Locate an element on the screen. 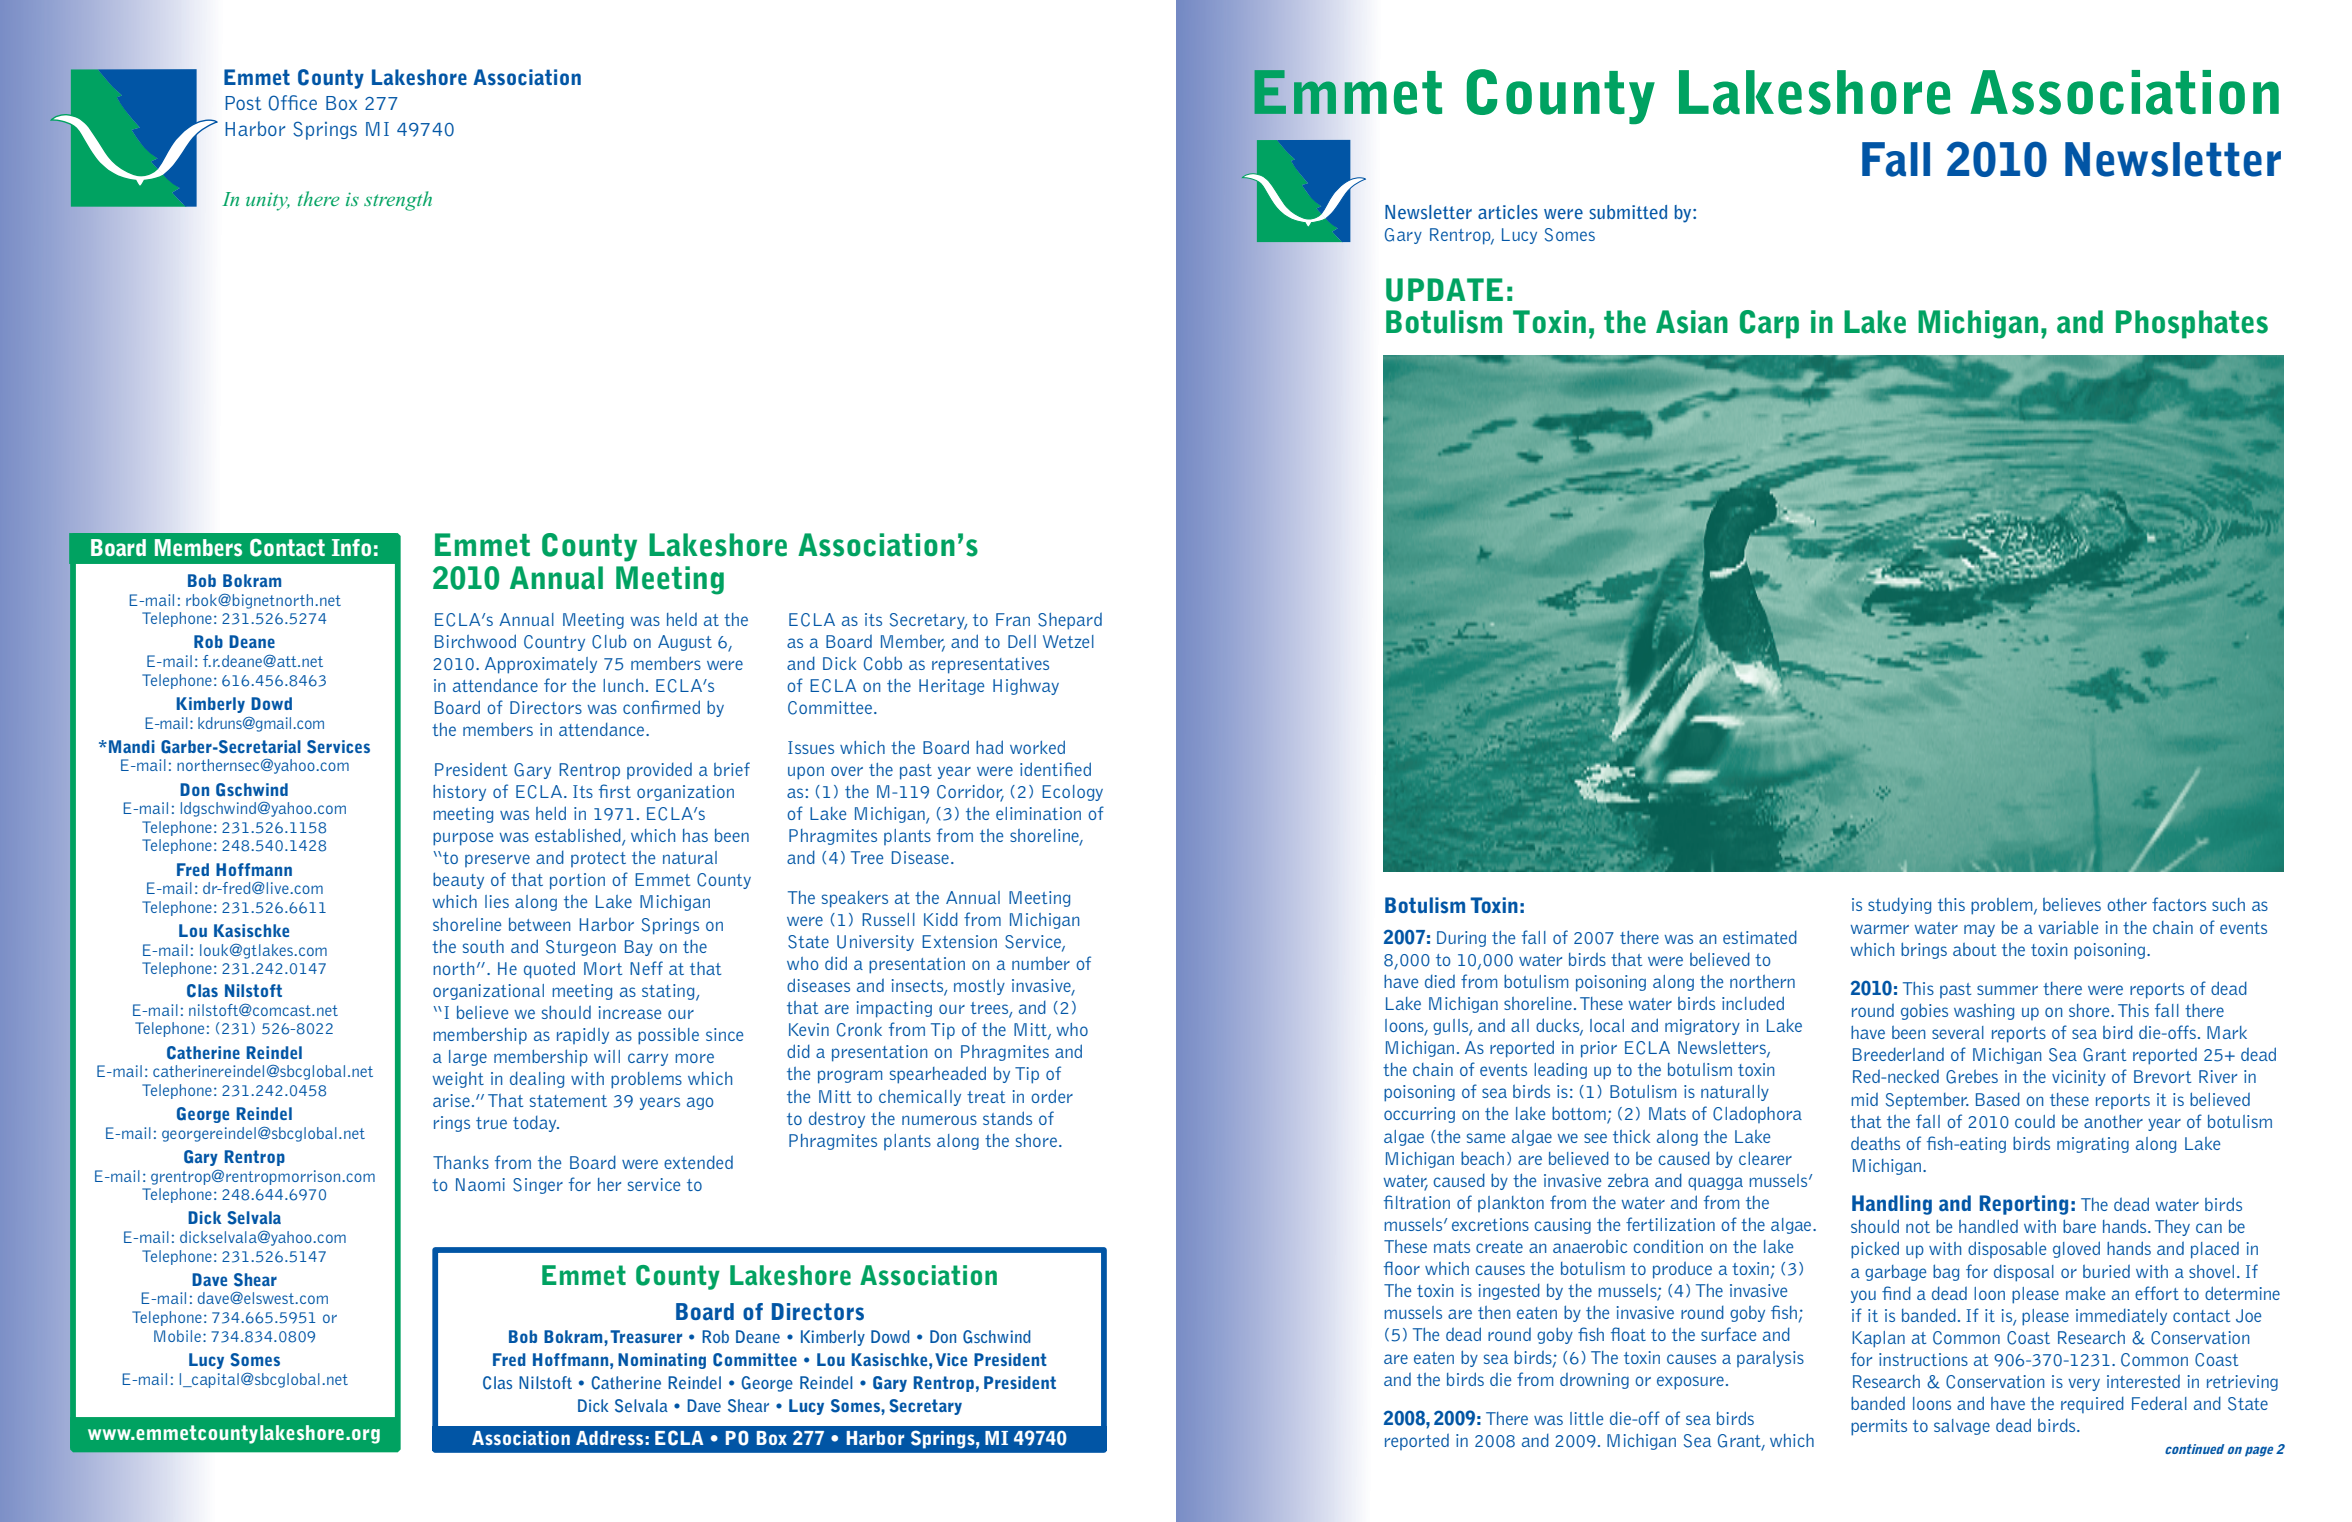 This screenshot has width=2352, height=1522. weight is located at coordinates (458, 1080).
